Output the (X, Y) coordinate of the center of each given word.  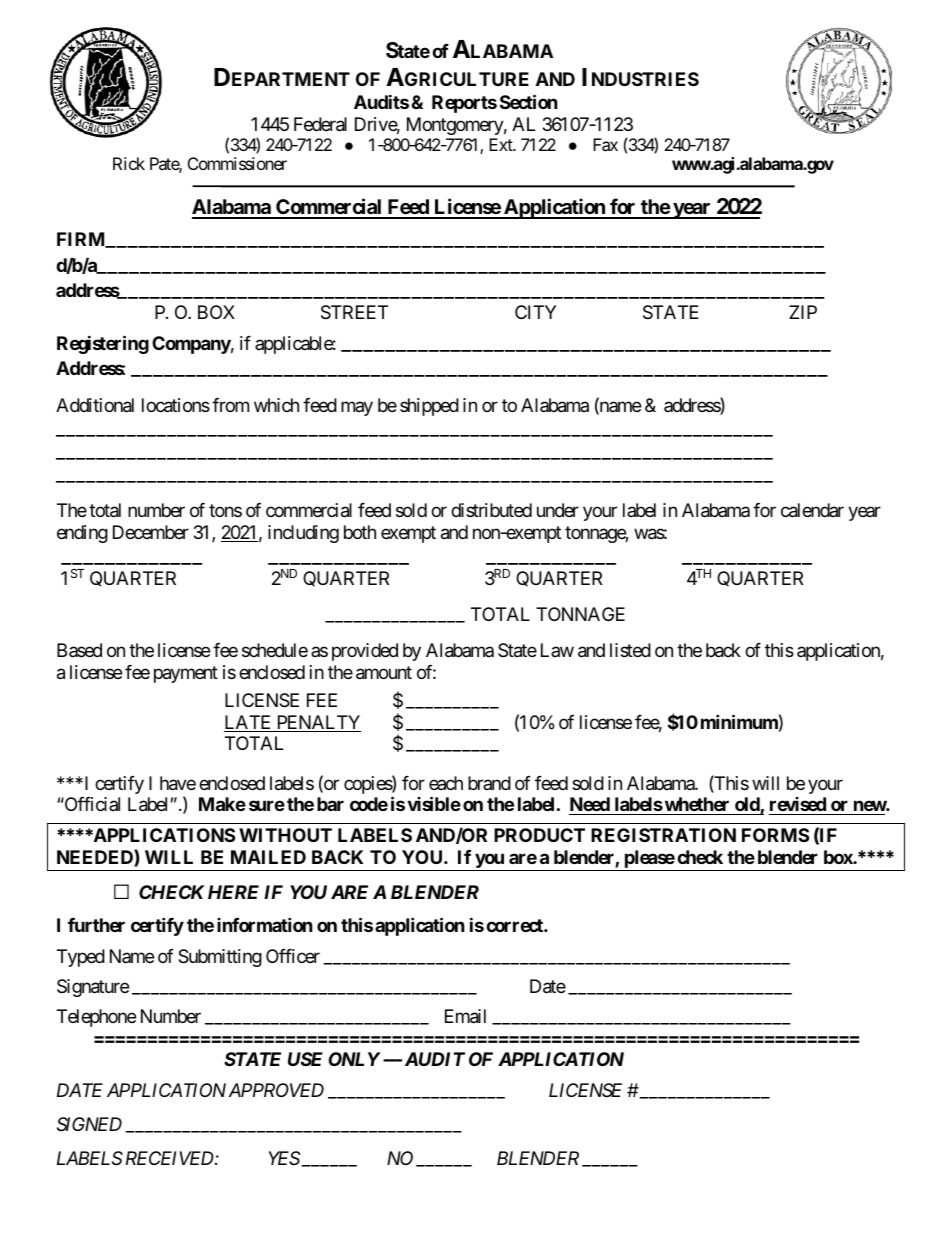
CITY (535, 312)
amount (384, 673)
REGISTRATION (663, 835)
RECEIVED (169, 1158)
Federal (320, 124)
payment (186, 674)
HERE (233, 892)
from (230, 405)
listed (630, 650)
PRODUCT (539, 835)
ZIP (803, 312)
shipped (429, 407)
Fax (605, 144)
